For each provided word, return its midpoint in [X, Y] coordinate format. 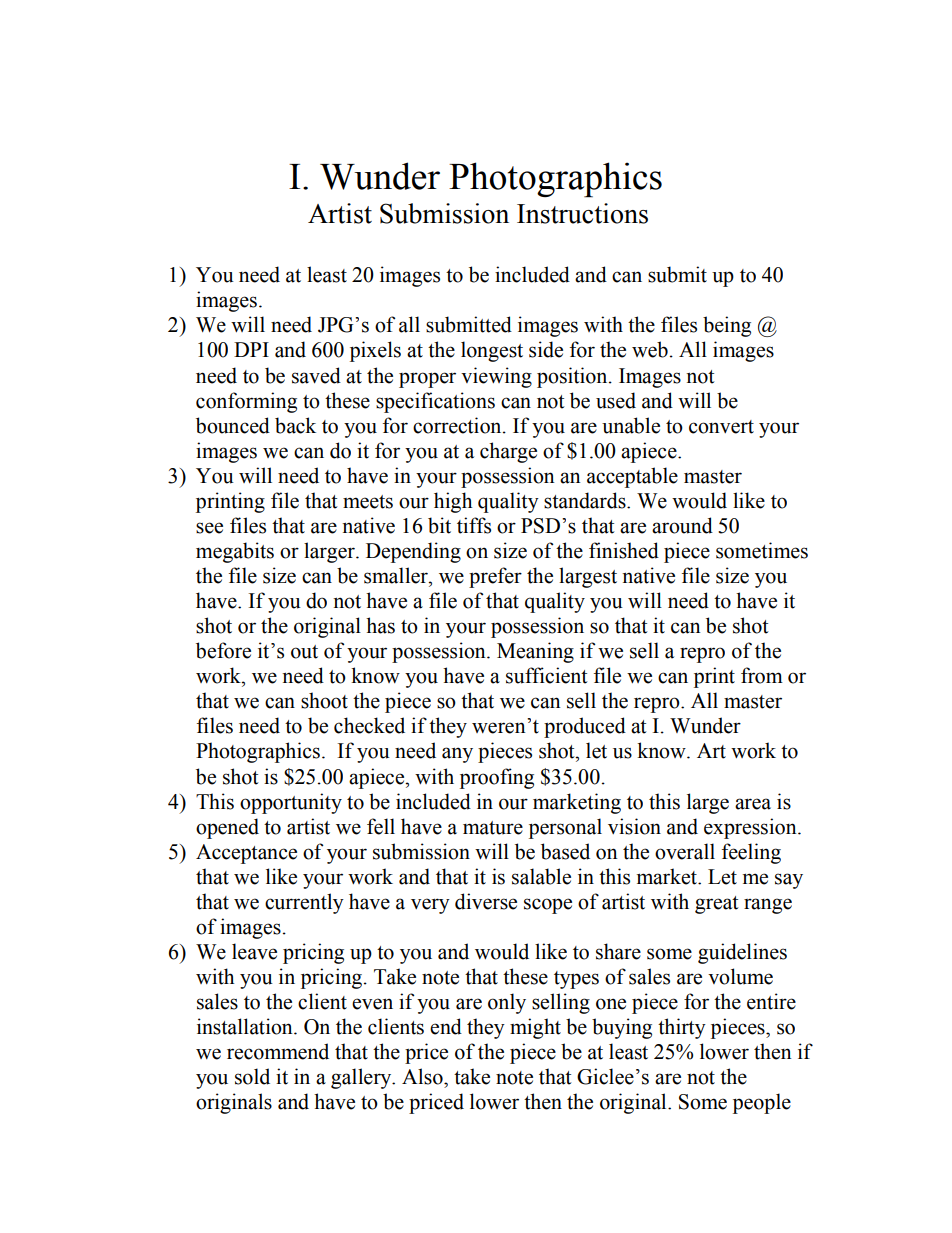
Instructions [582, 213]
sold [252, 1076]
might [535, 1028]
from [762, 675]
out [304, 652]
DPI [251, 349]
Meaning [535, 652]
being [727, 326]
